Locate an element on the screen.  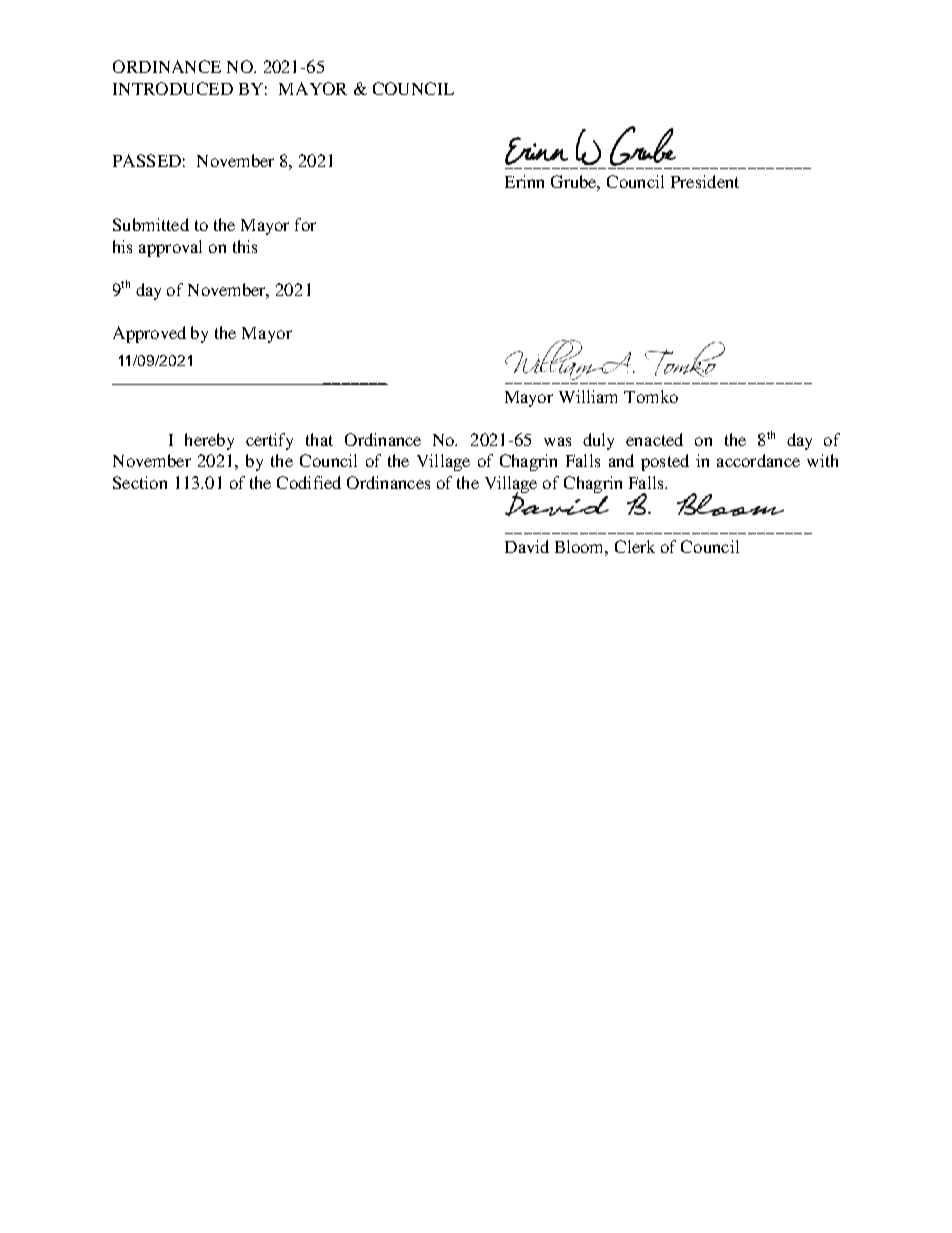
enacted is located at coordinates (654, 439).
